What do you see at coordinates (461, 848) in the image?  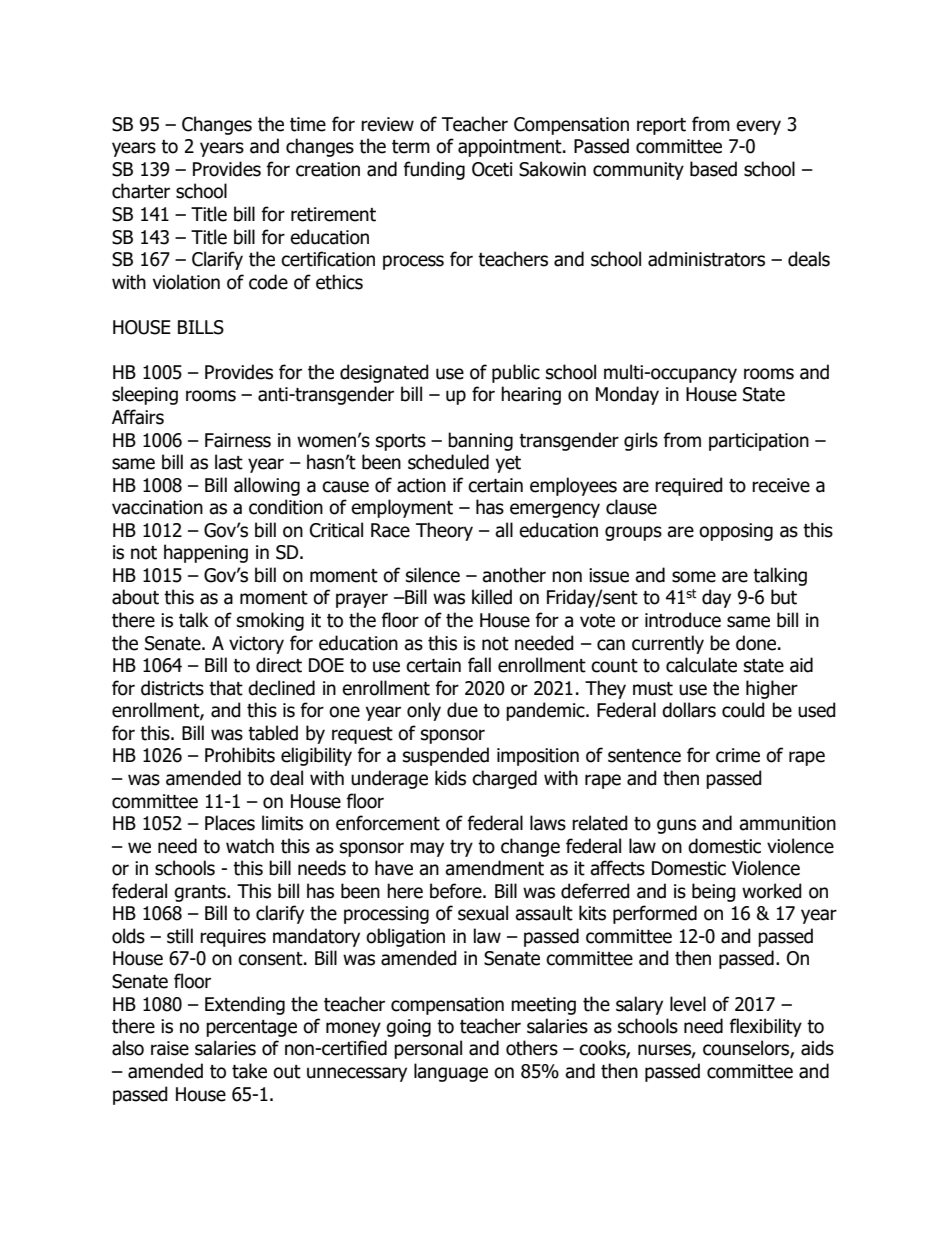 I see `try` at bounding box center [461, 848].
